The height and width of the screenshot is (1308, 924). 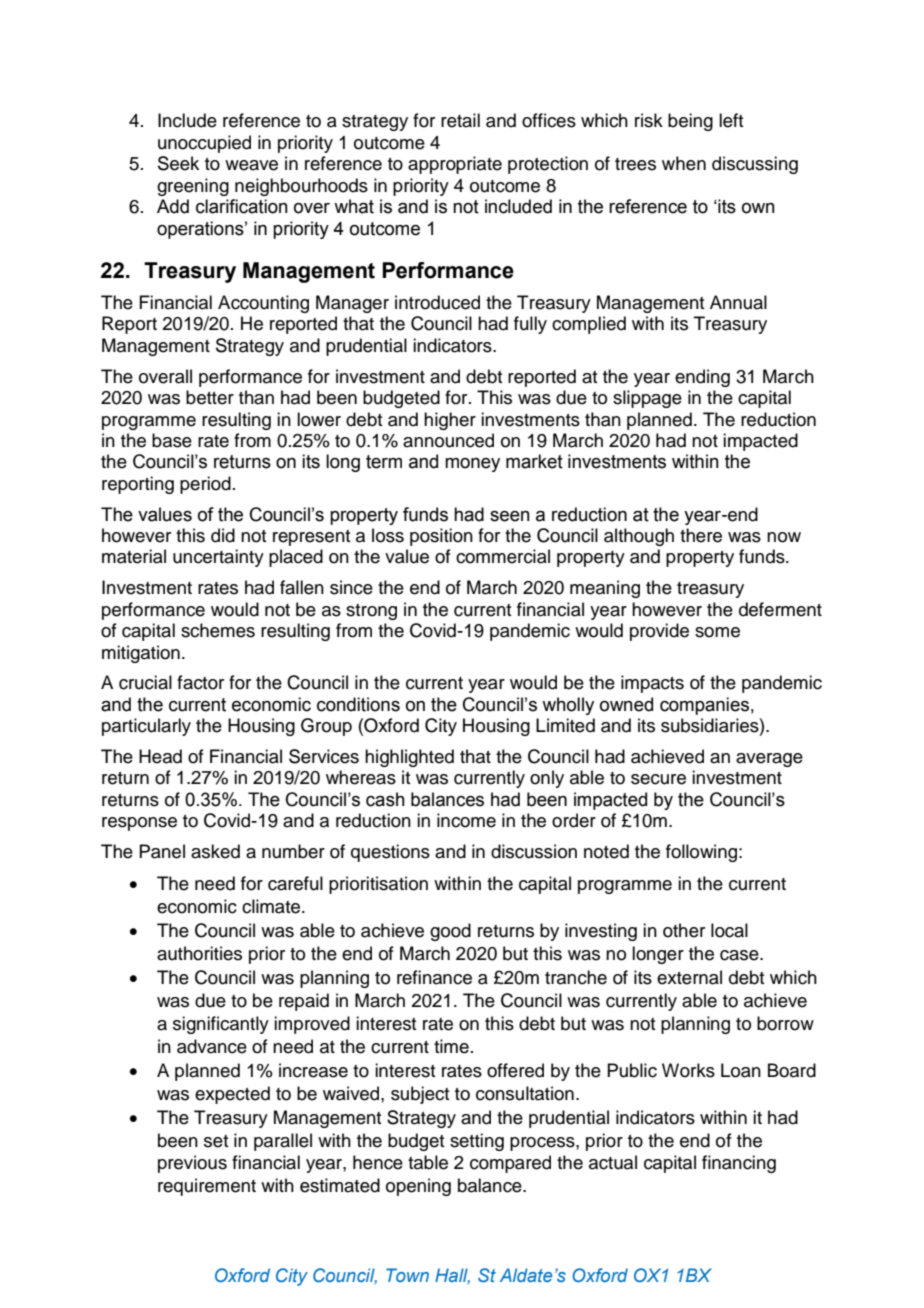 I want to click on appropriate, so click(x=455, y=165).
